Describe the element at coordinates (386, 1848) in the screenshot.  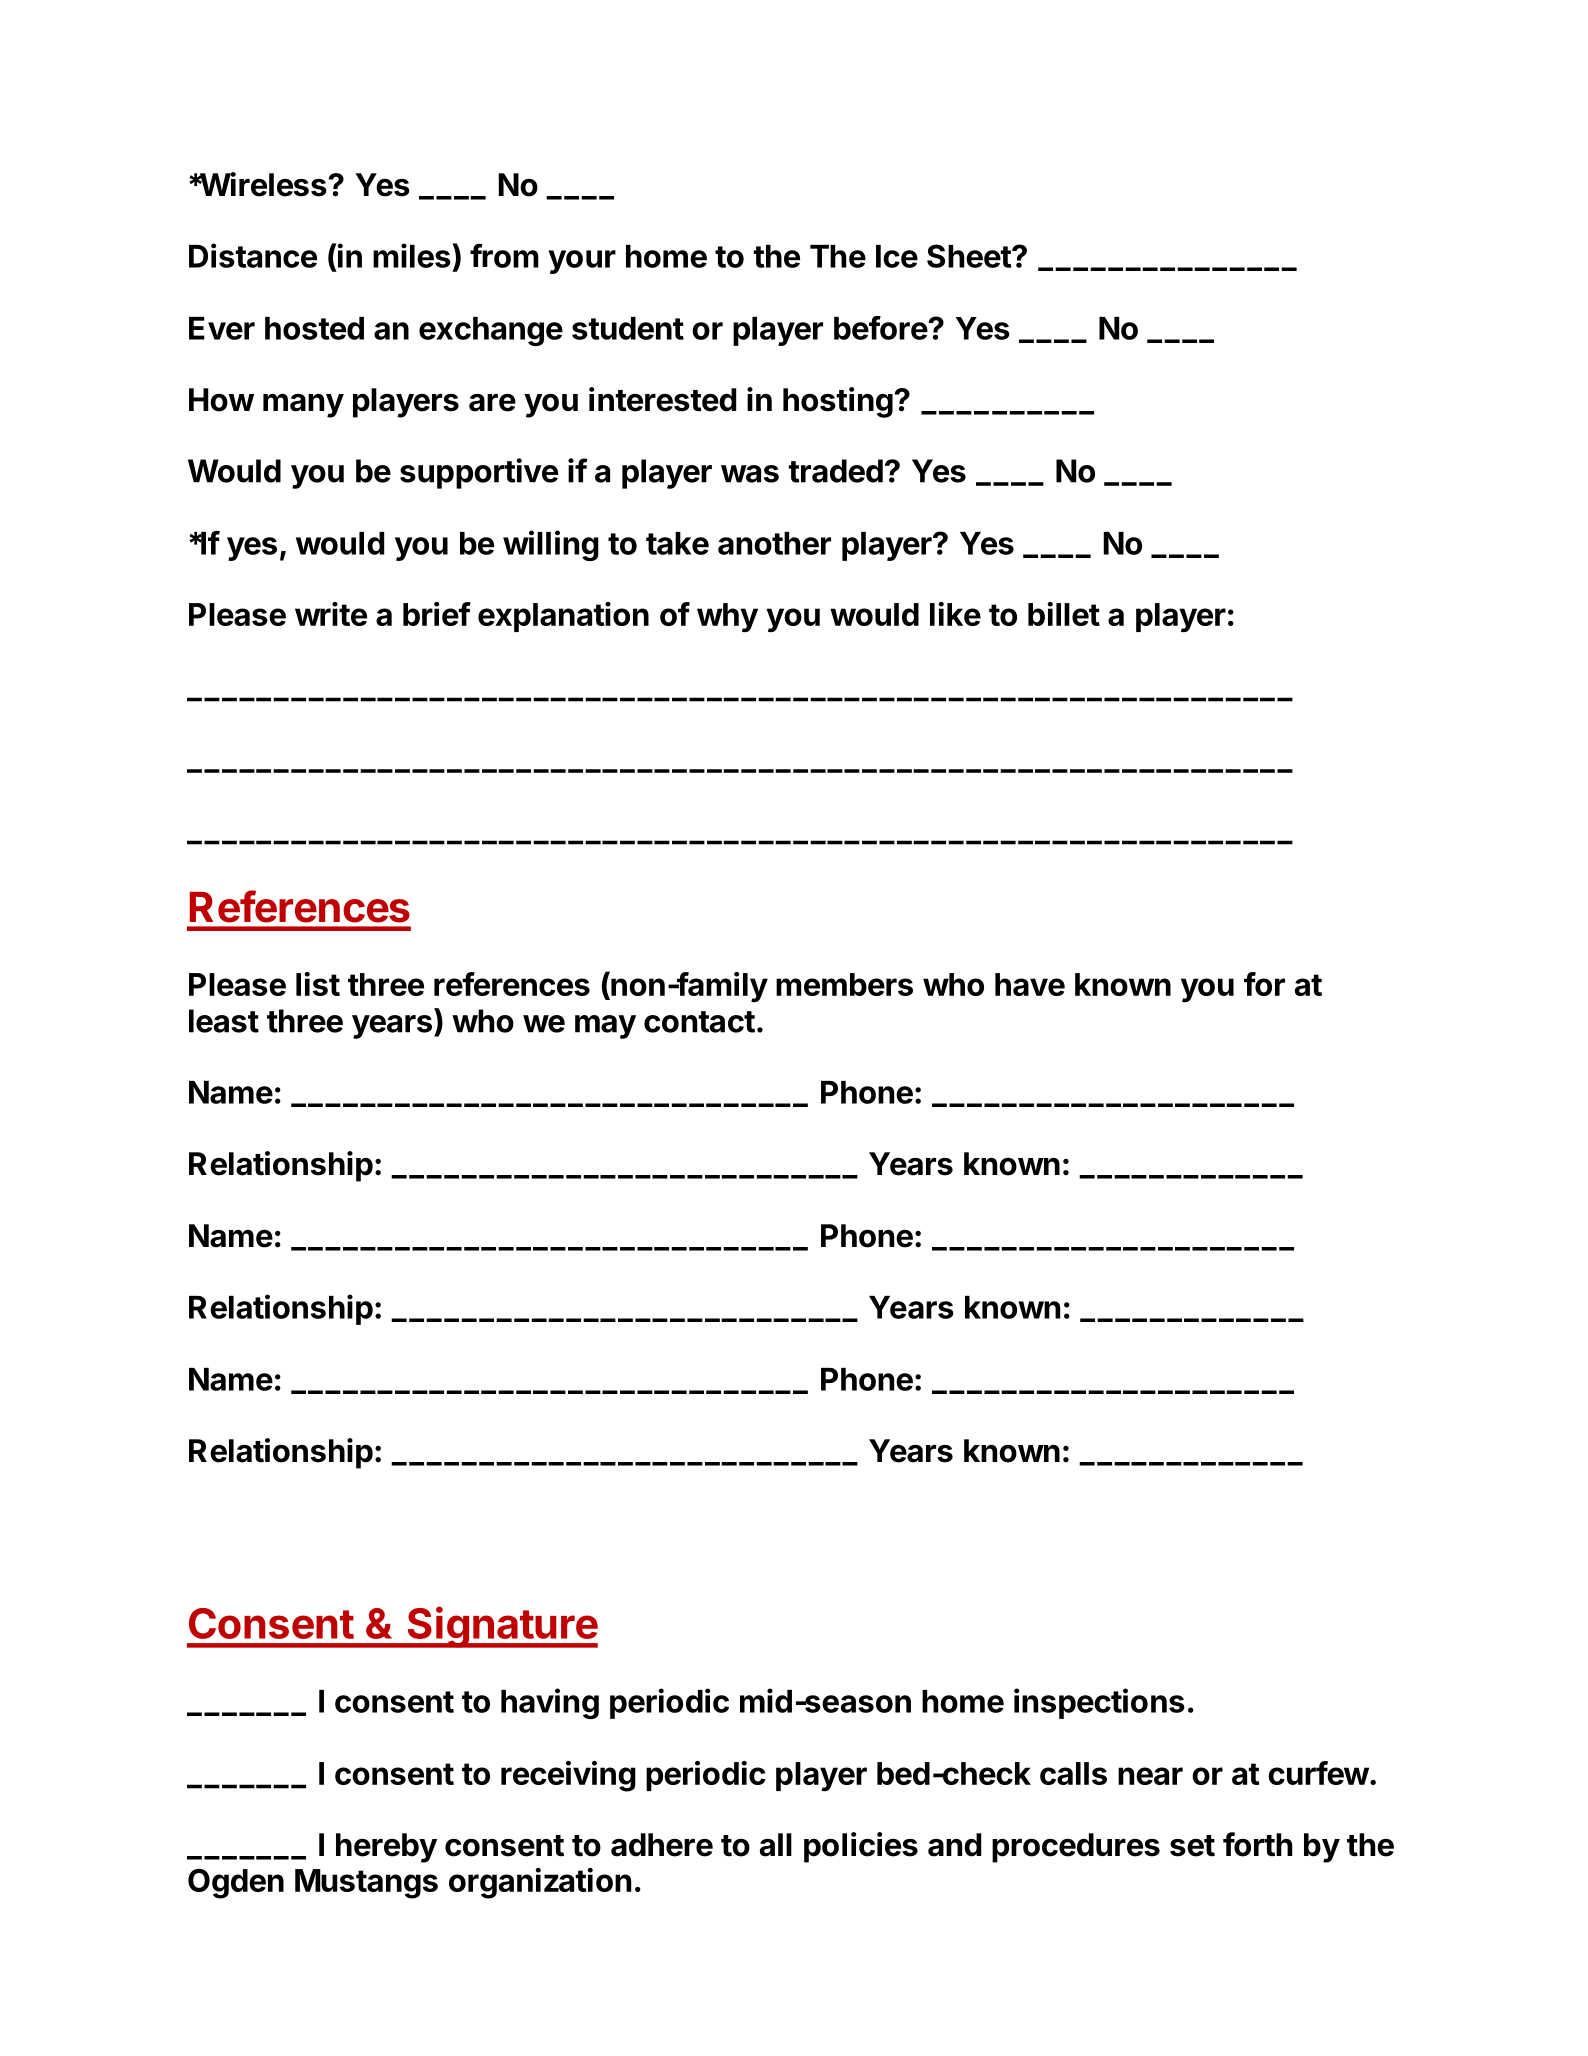
I see `hereby` at that location.
